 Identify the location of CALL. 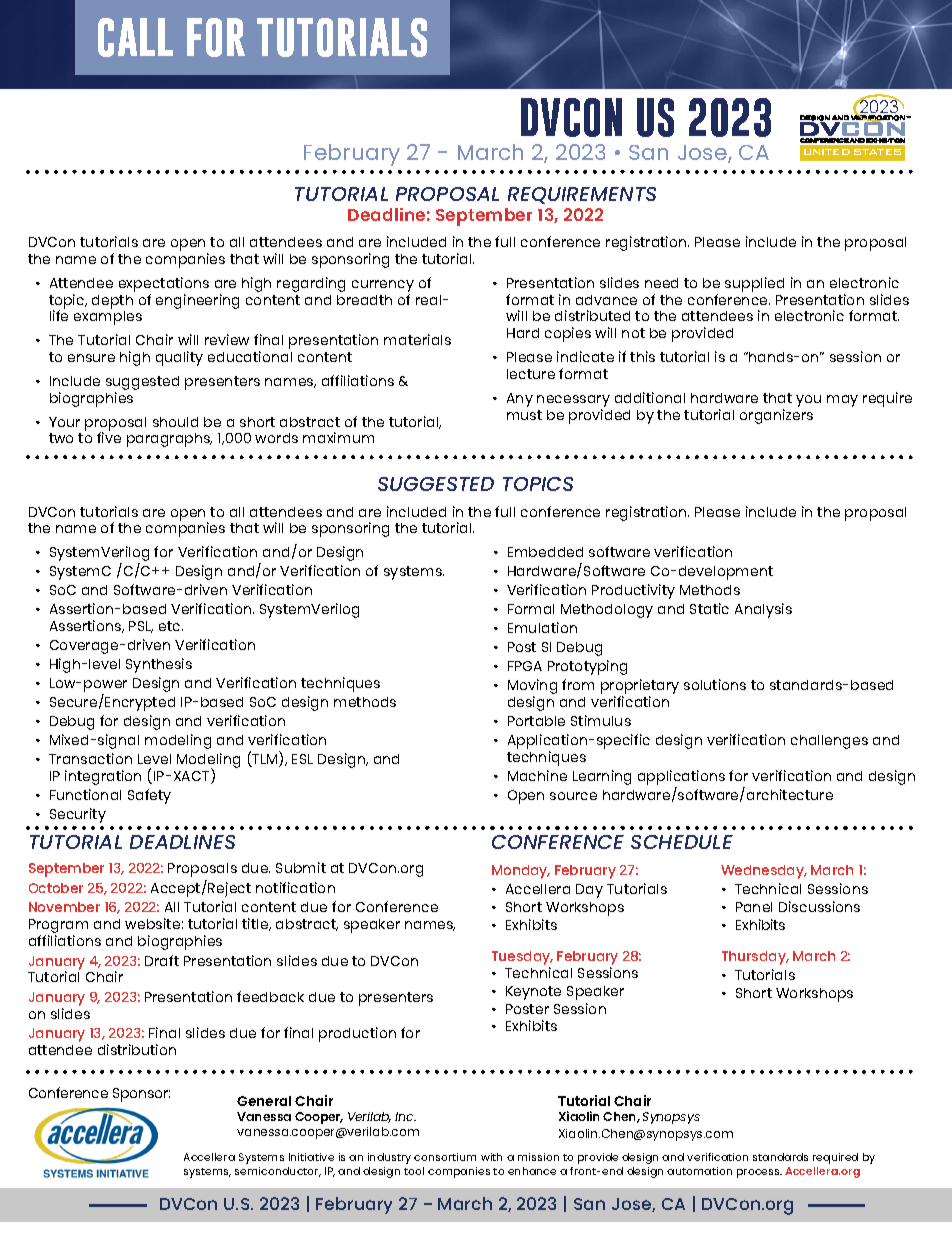
(135, 37).
